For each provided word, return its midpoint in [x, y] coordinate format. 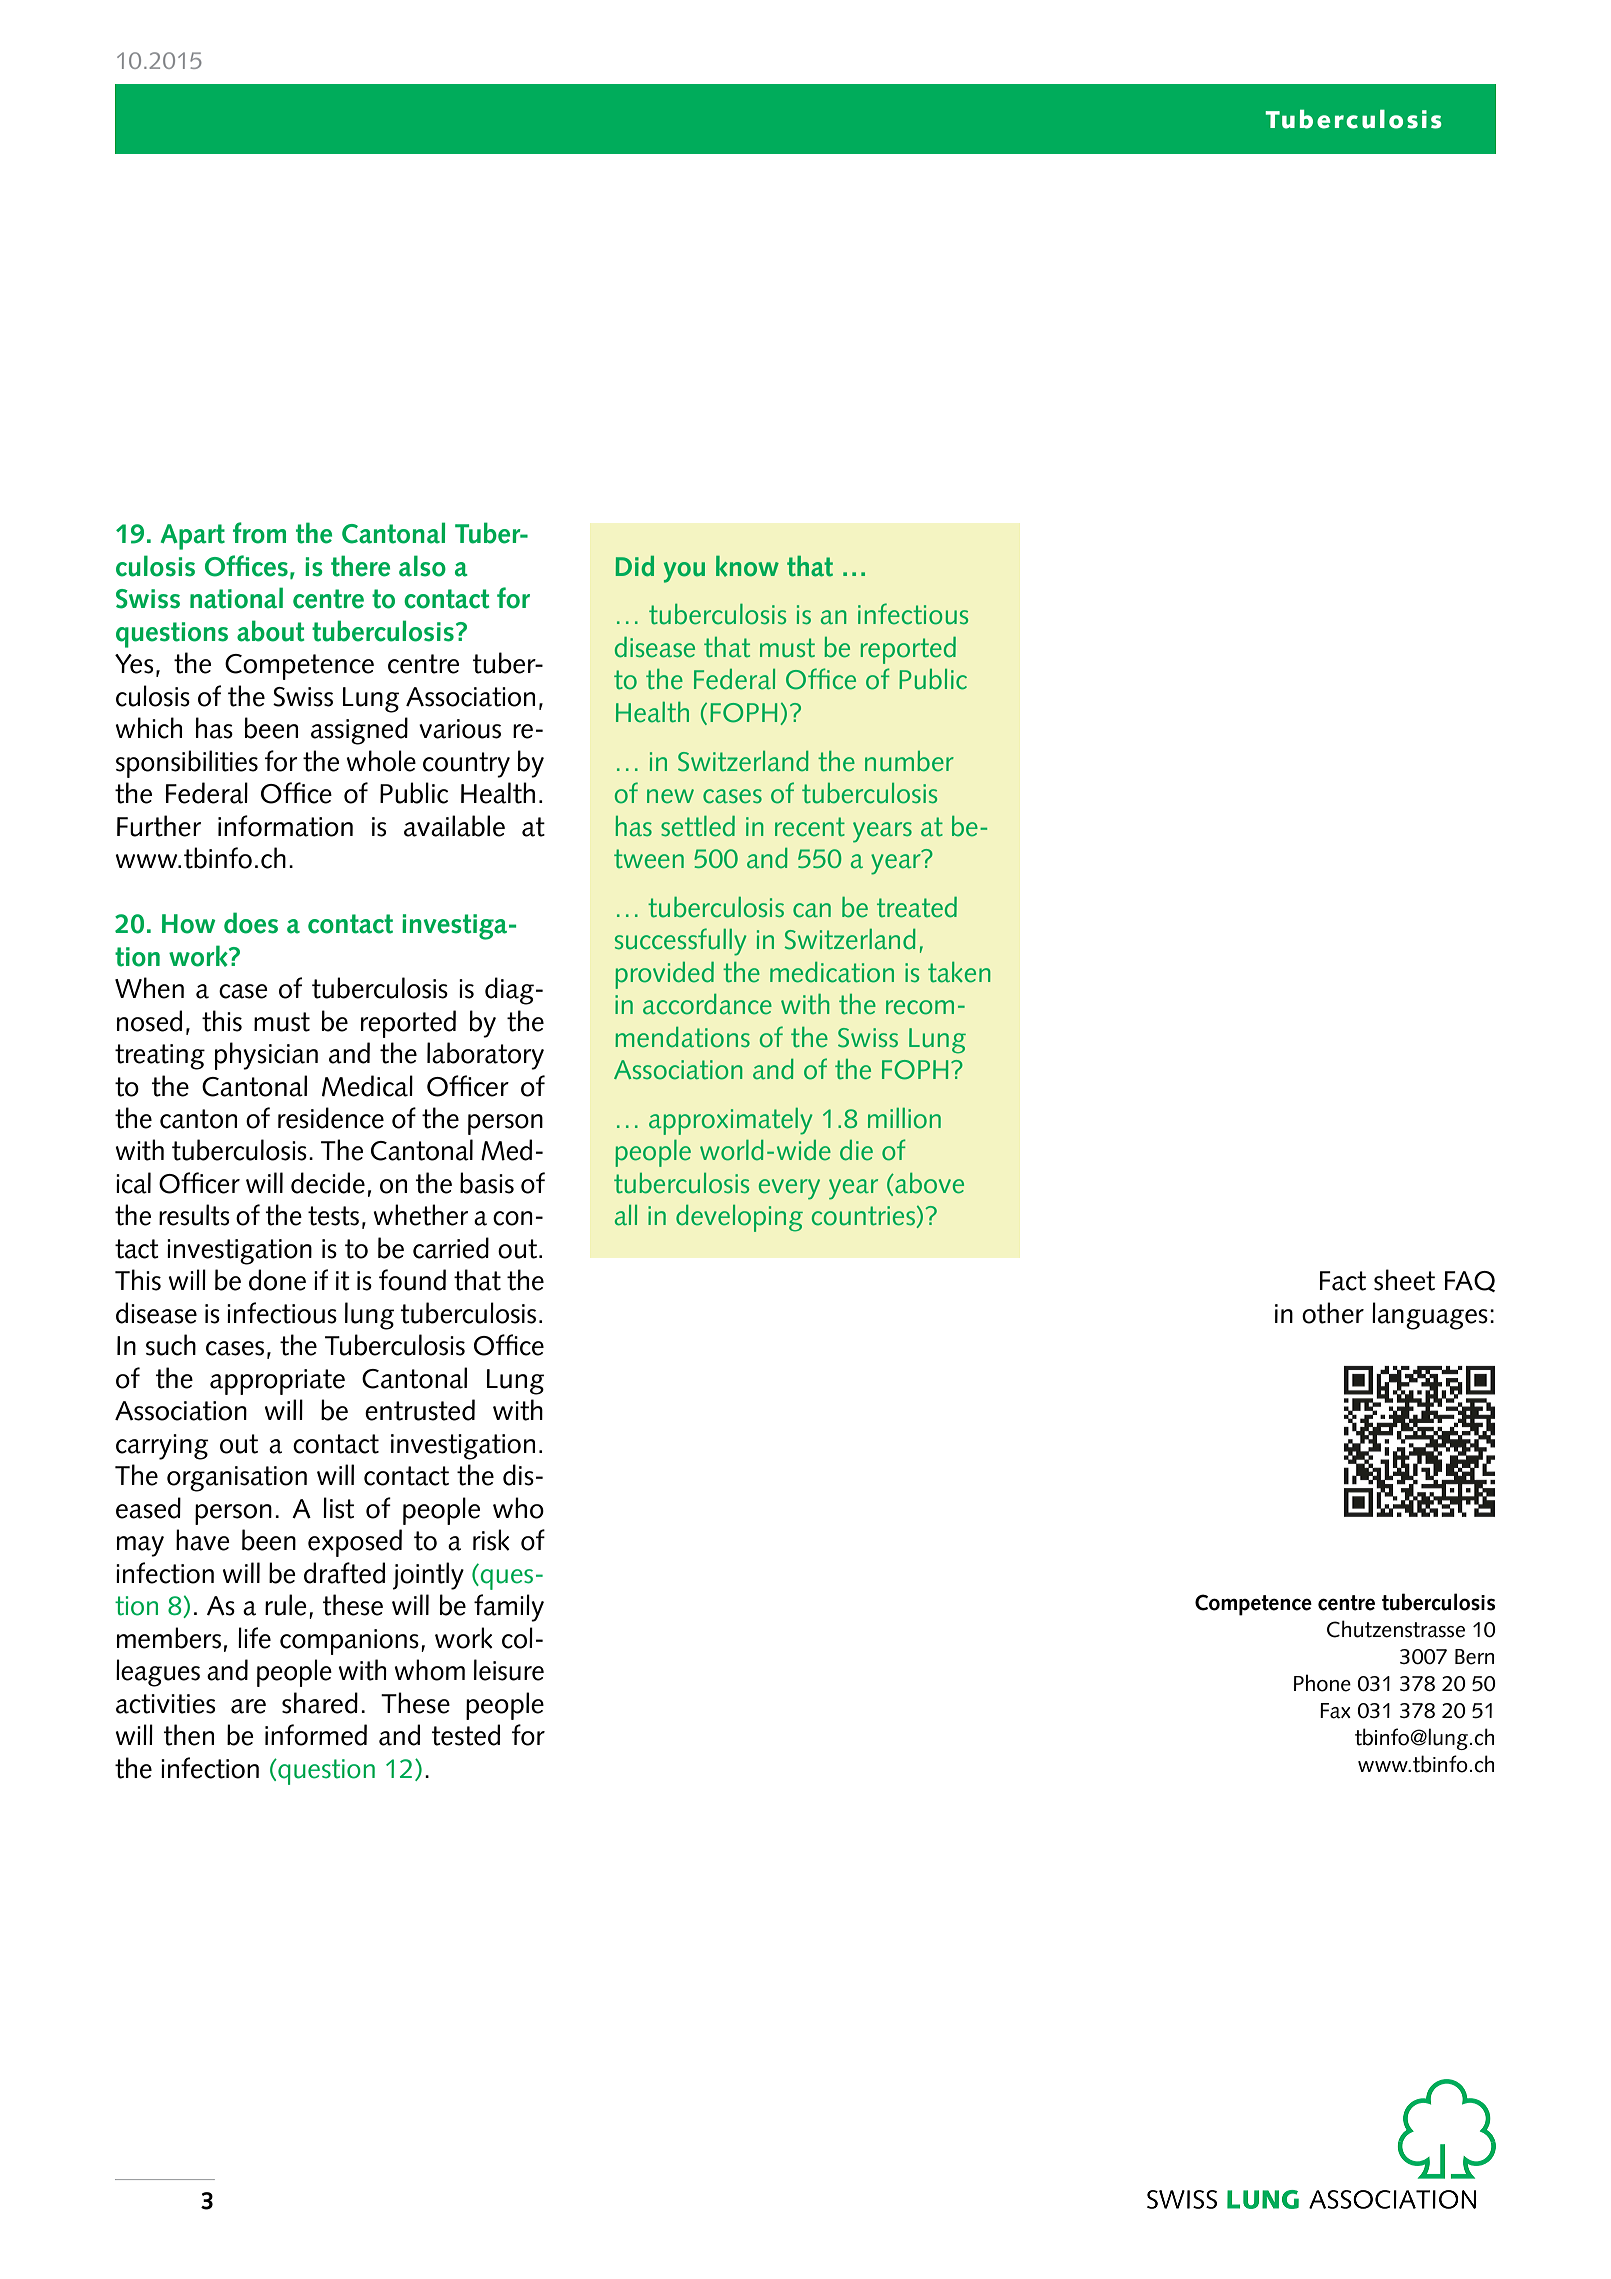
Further [159, 826]
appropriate [277, 1382]
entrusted [420, 1410]
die [856, 1150]
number [909, 761]
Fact [1343, 1281]
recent [810, 827]
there [360, 566]
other [1333, 1313]
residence [331, 1118]
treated [917, 907]
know [747, 566]
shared [320, 1703]
